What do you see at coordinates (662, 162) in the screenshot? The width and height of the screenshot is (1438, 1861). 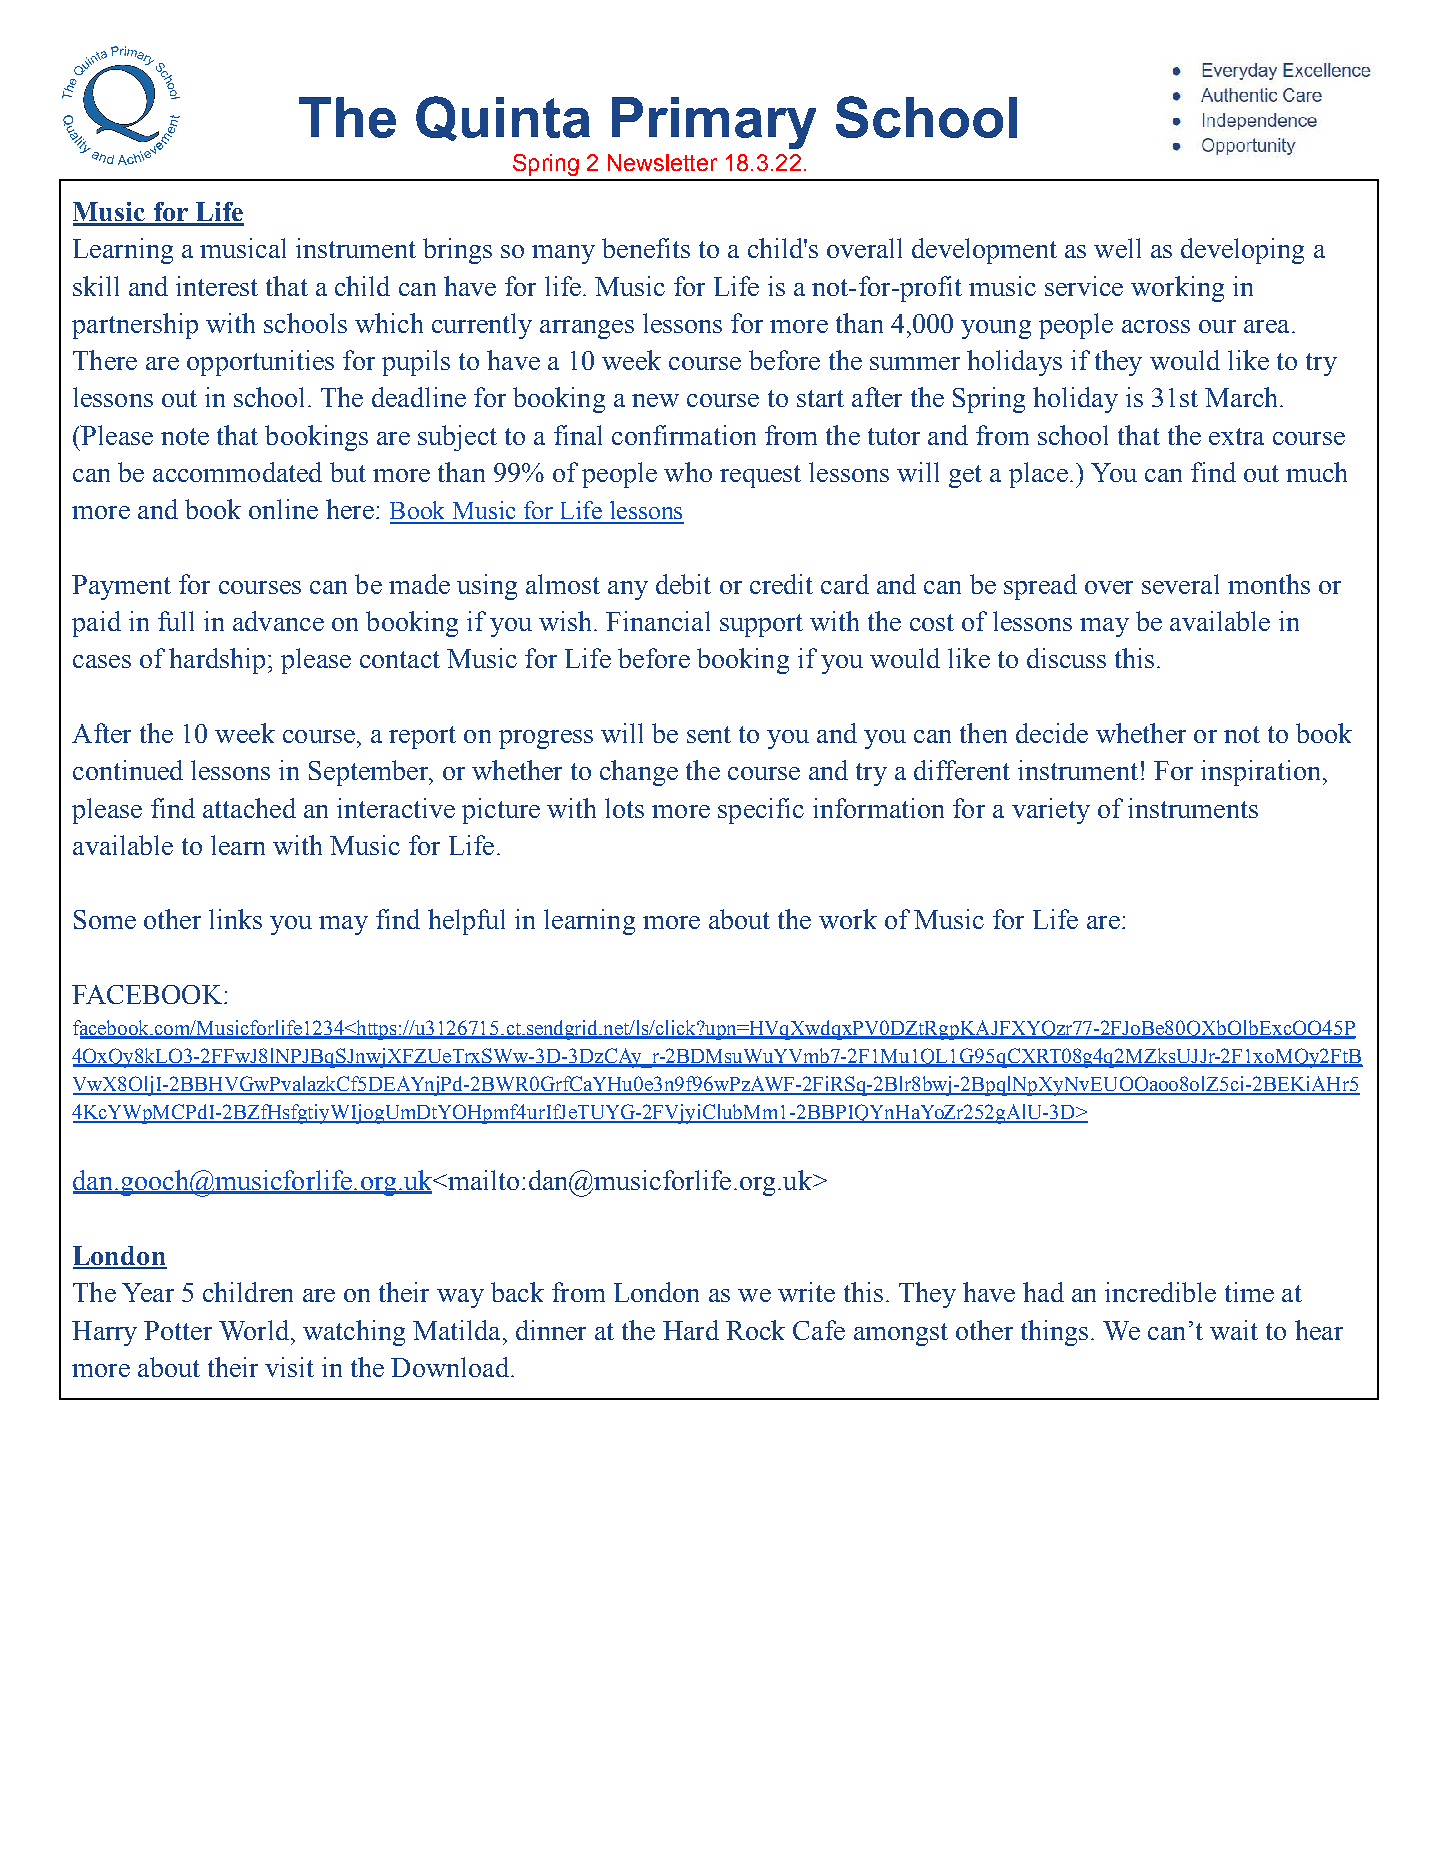 I see `Newsletter` at bounding box center [662, 162].
